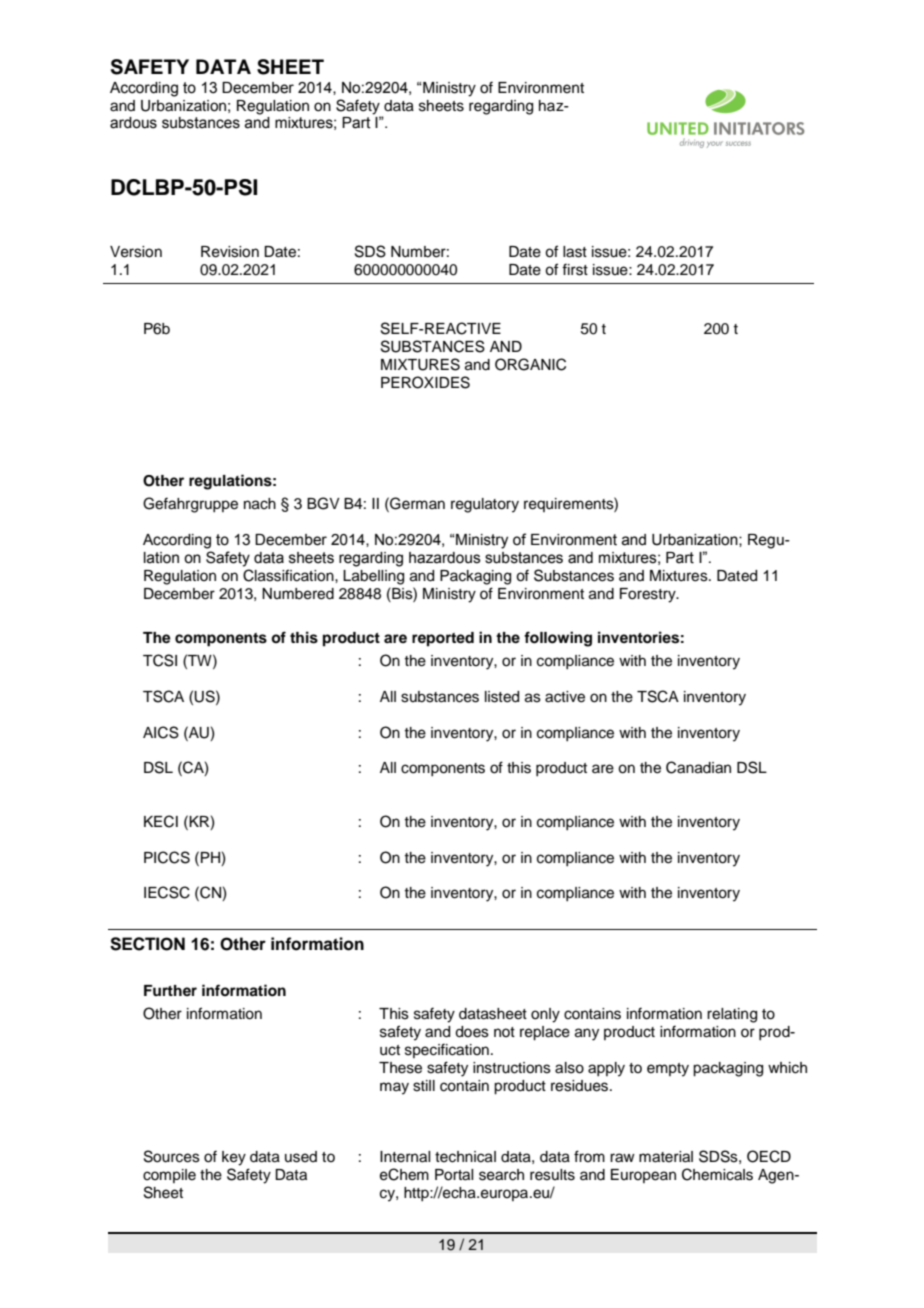 The width and height of the screenshot is (924, 1308). Describe the element at coordinates (575, 269) in the screenshot. I see `first` at that location.
